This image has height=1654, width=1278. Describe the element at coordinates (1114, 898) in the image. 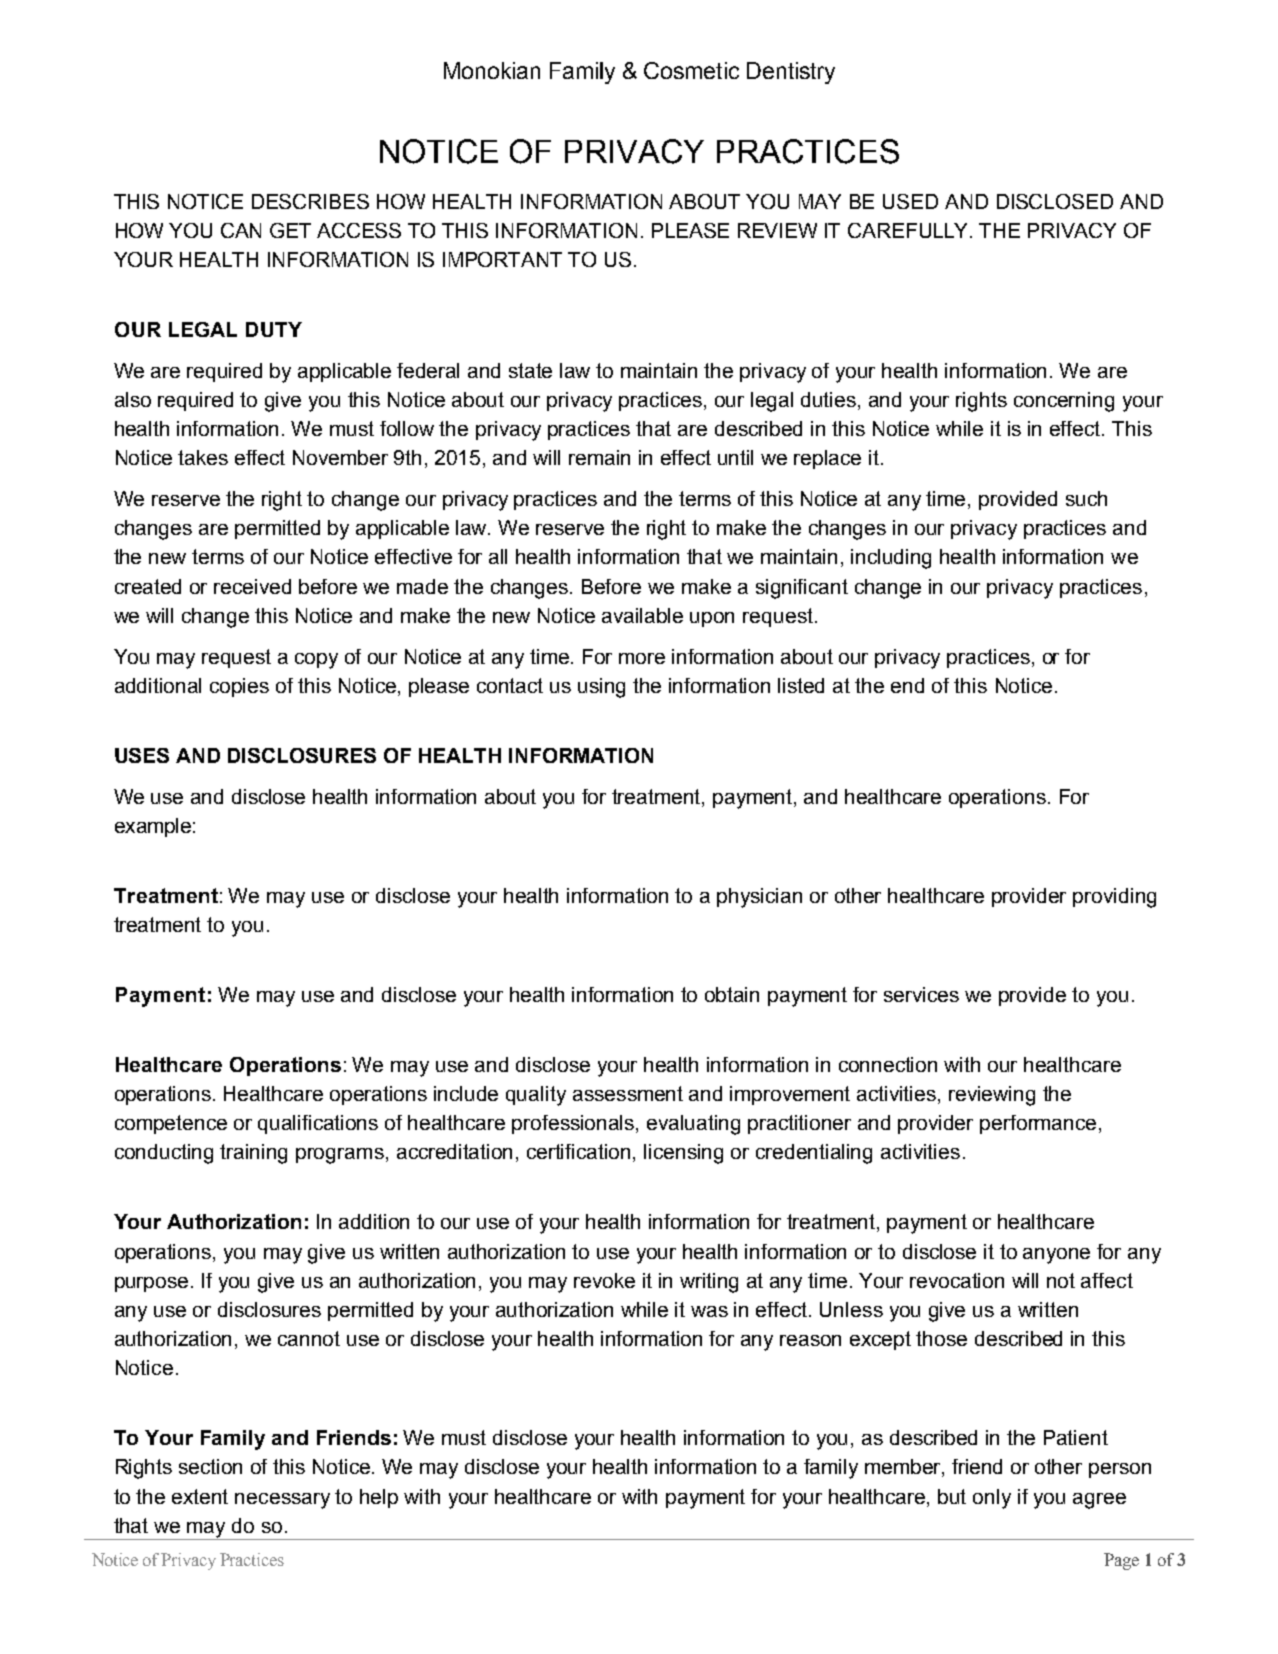

I see `providing` at that location.
